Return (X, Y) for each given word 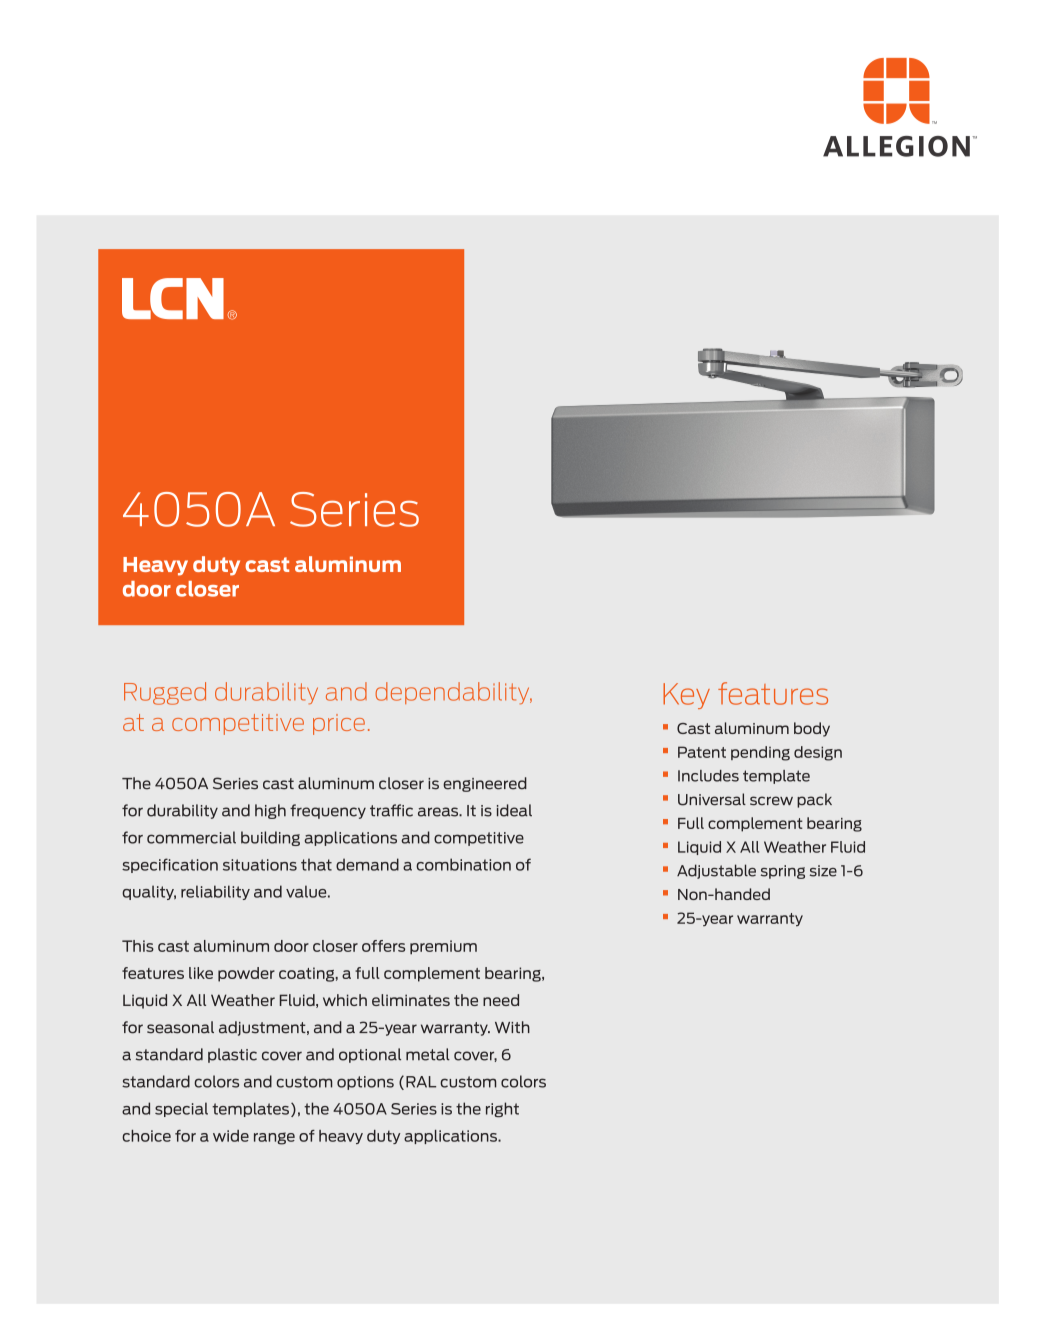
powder (246, 974)
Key (686, 696)
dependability (453, 693)
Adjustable (716, 871)
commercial (191, 837)
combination (463, 864)
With (512, 1027)
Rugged (165, 693)
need (501, 1000)
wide (231, 1136)
